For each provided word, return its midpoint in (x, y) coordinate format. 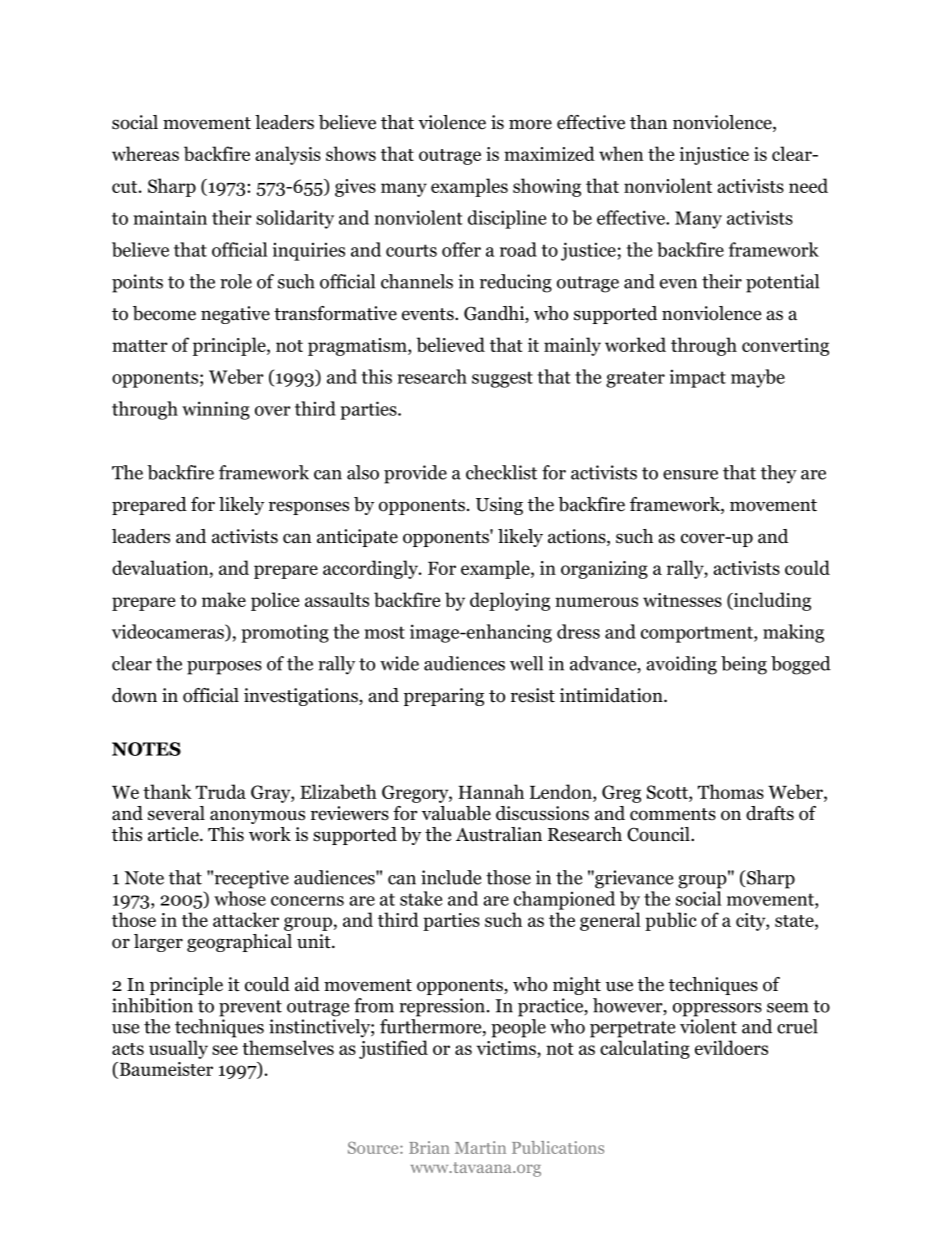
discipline (507, 219)
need (808, 185)
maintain (170, 217)
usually (178, 1049)
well (526, 663)
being (744, 665)
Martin (480, 1147)
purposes (224, 668)
